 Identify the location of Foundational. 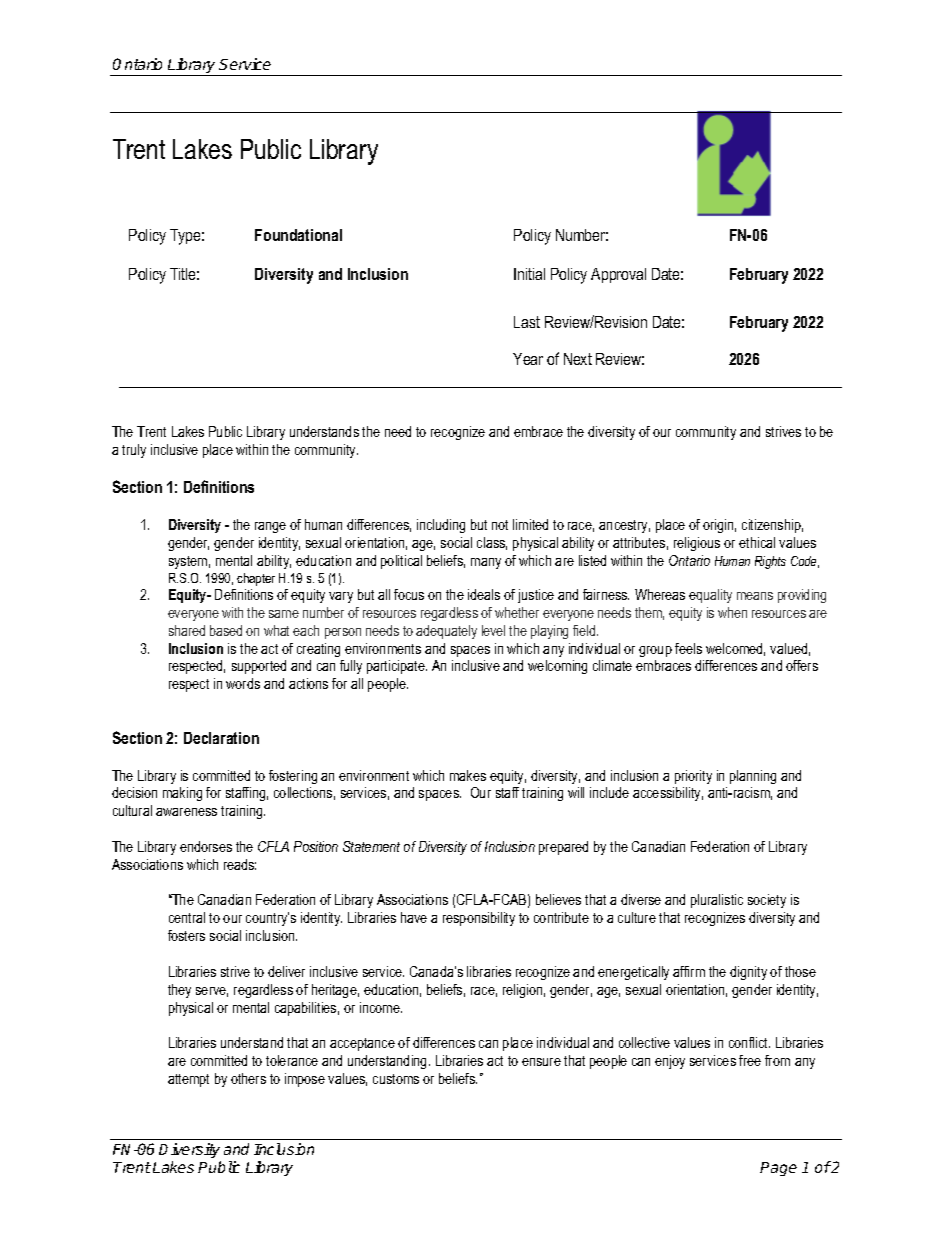
(298, 235).
